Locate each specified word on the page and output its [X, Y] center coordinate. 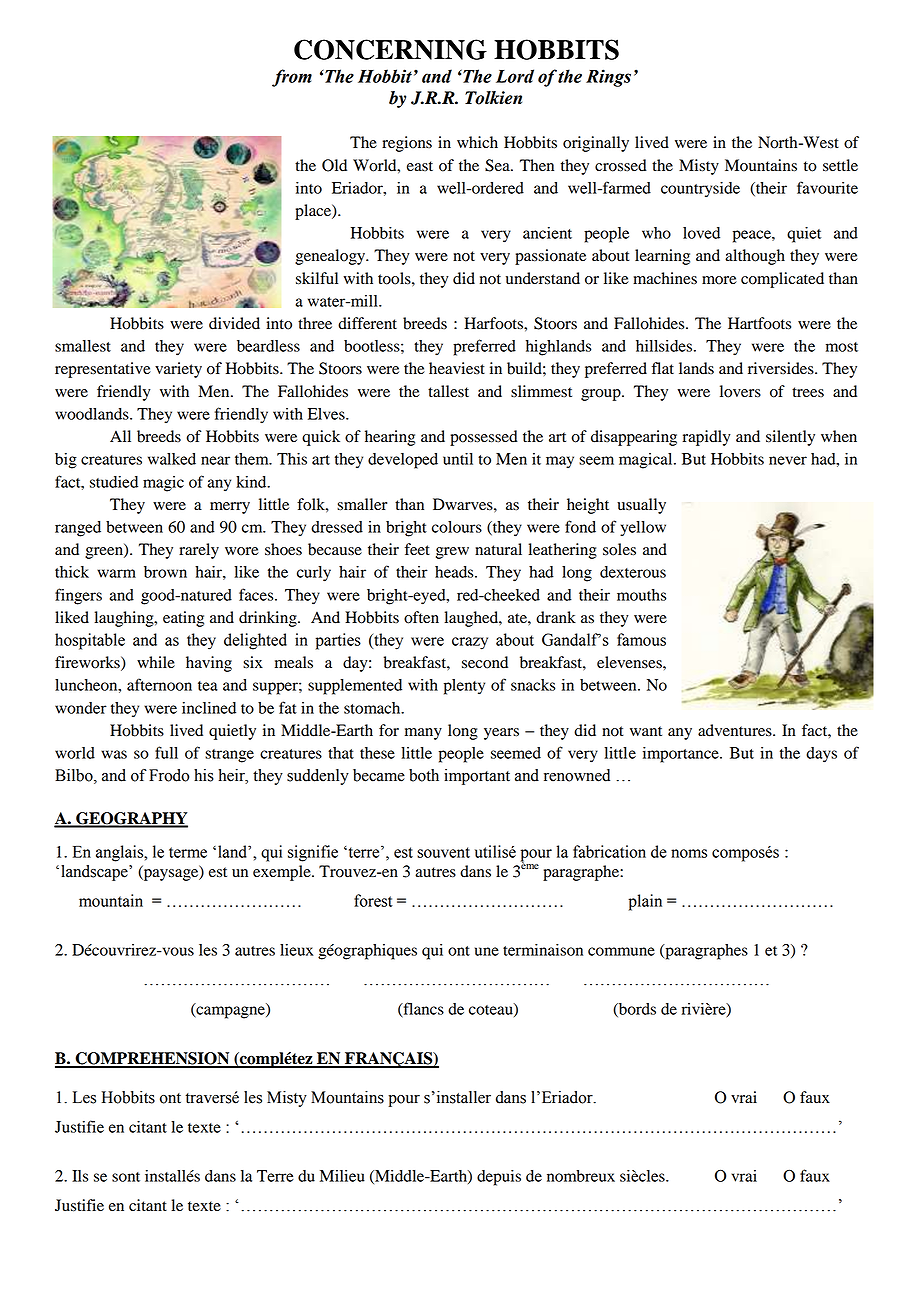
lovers [740, 391]
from [292, 78]
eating [183, 619]
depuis [499, 1178]
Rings [608, 78]
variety [178, 370]
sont [126, 1177]
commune [621, 951]
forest [373, 900]
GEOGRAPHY [131, 819]
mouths [641, 595]
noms [689, 853]
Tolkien [493, 98]
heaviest [457, 368]
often [421, 617]
